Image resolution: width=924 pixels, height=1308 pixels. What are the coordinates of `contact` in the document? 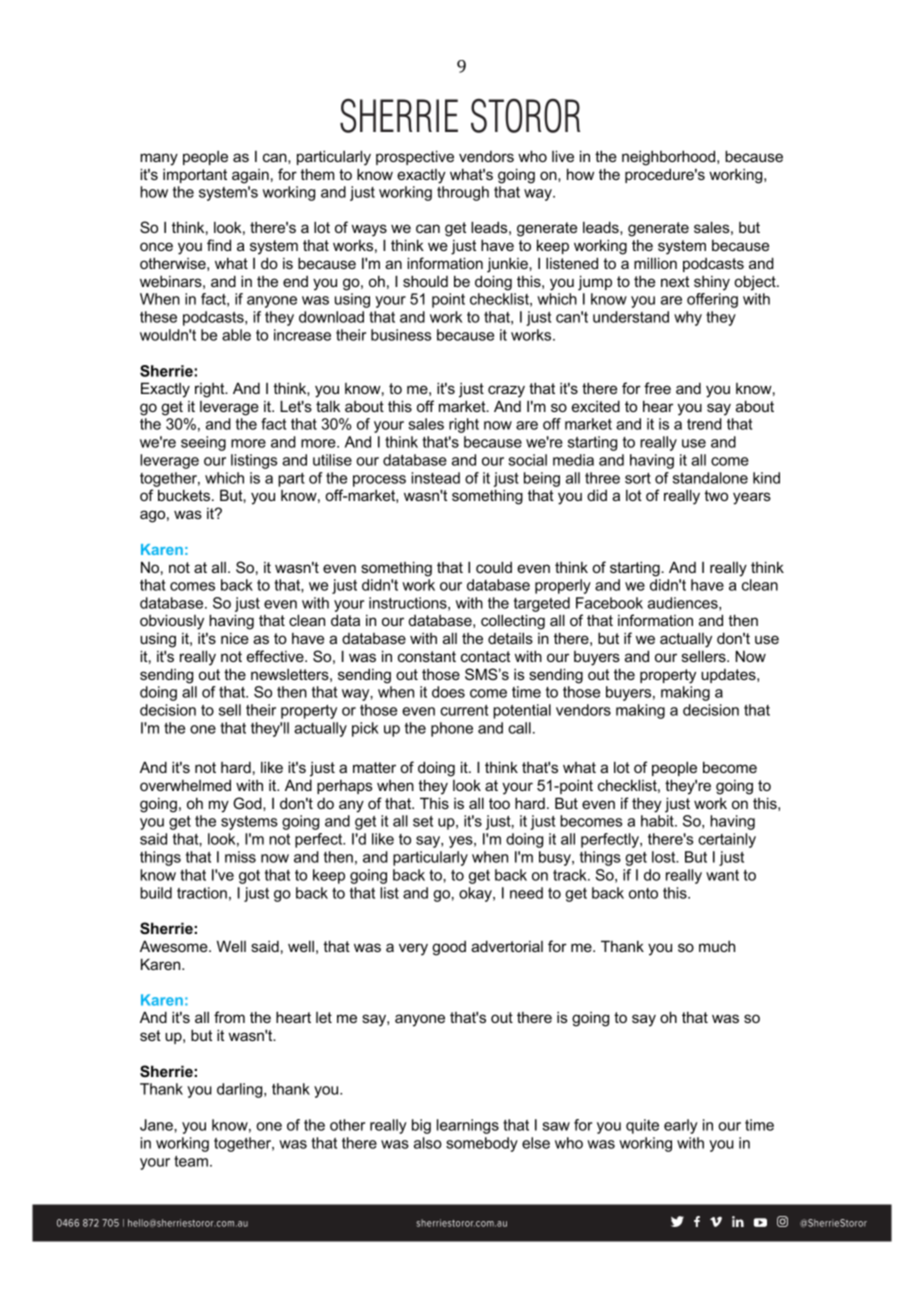 It's located at (485, 656).
